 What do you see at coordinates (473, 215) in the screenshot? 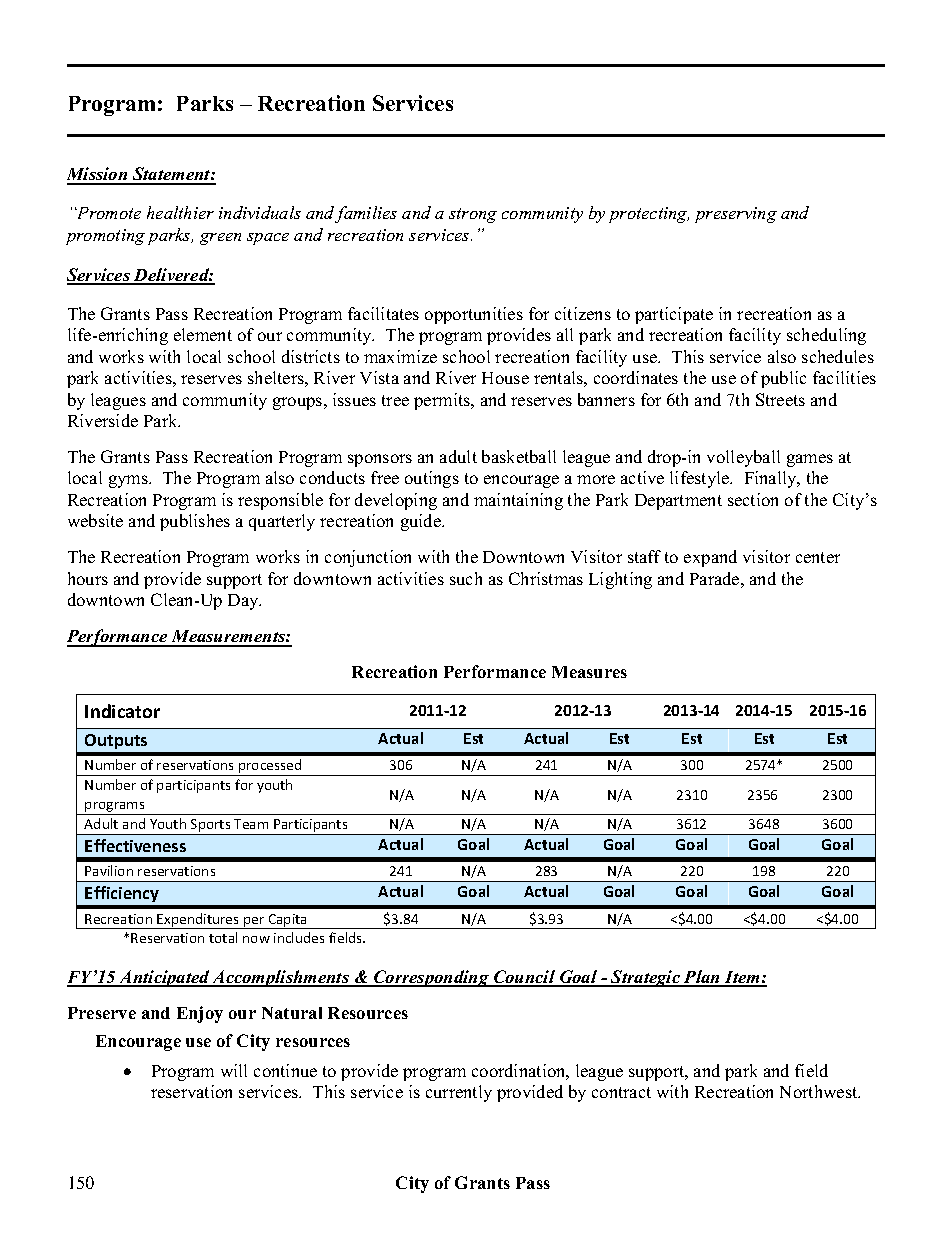
I see `strong` at bounding box center [473, 215].
